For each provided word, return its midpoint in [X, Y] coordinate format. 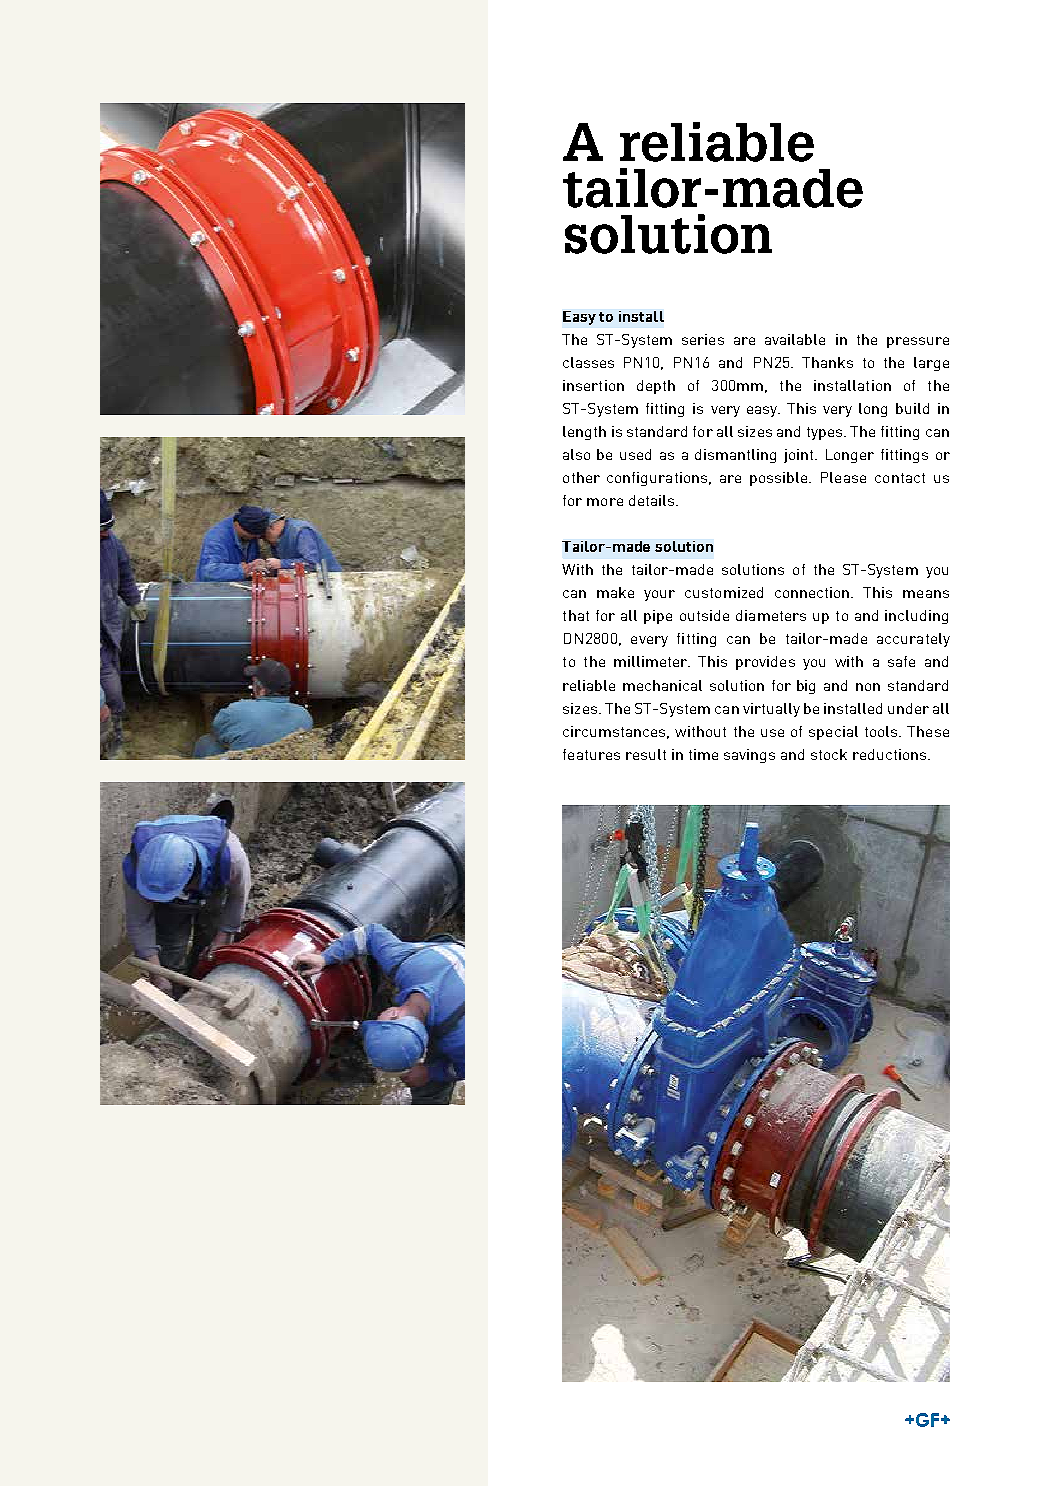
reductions [891, 754]
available [795, 339]
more [605, 502]
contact [900, 478]
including [916, 617]
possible [780, 479]
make [615, 592]
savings [749, 756]
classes [588, 362]
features [591, 754]
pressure [918, 342]
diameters [771, 615]
